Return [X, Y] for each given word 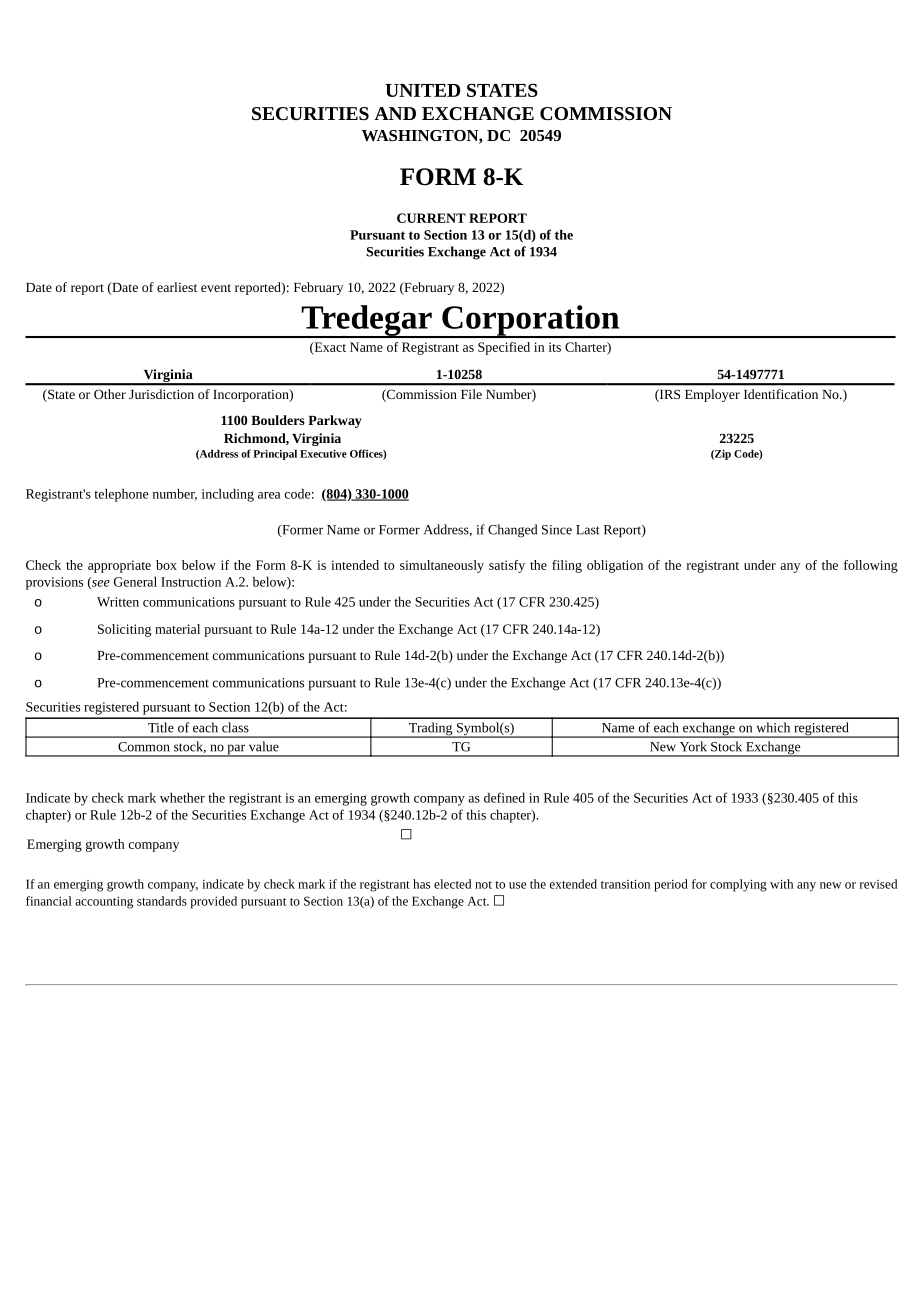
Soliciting [124, 630]
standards [162, 901]
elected [452, 884]
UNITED [422, 90]
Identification [781, 394]
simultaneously [442, 566]
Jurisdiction [161, 394]
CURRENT [431, 218]
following [871, 566]
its [555, 347]
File [471, 394]
